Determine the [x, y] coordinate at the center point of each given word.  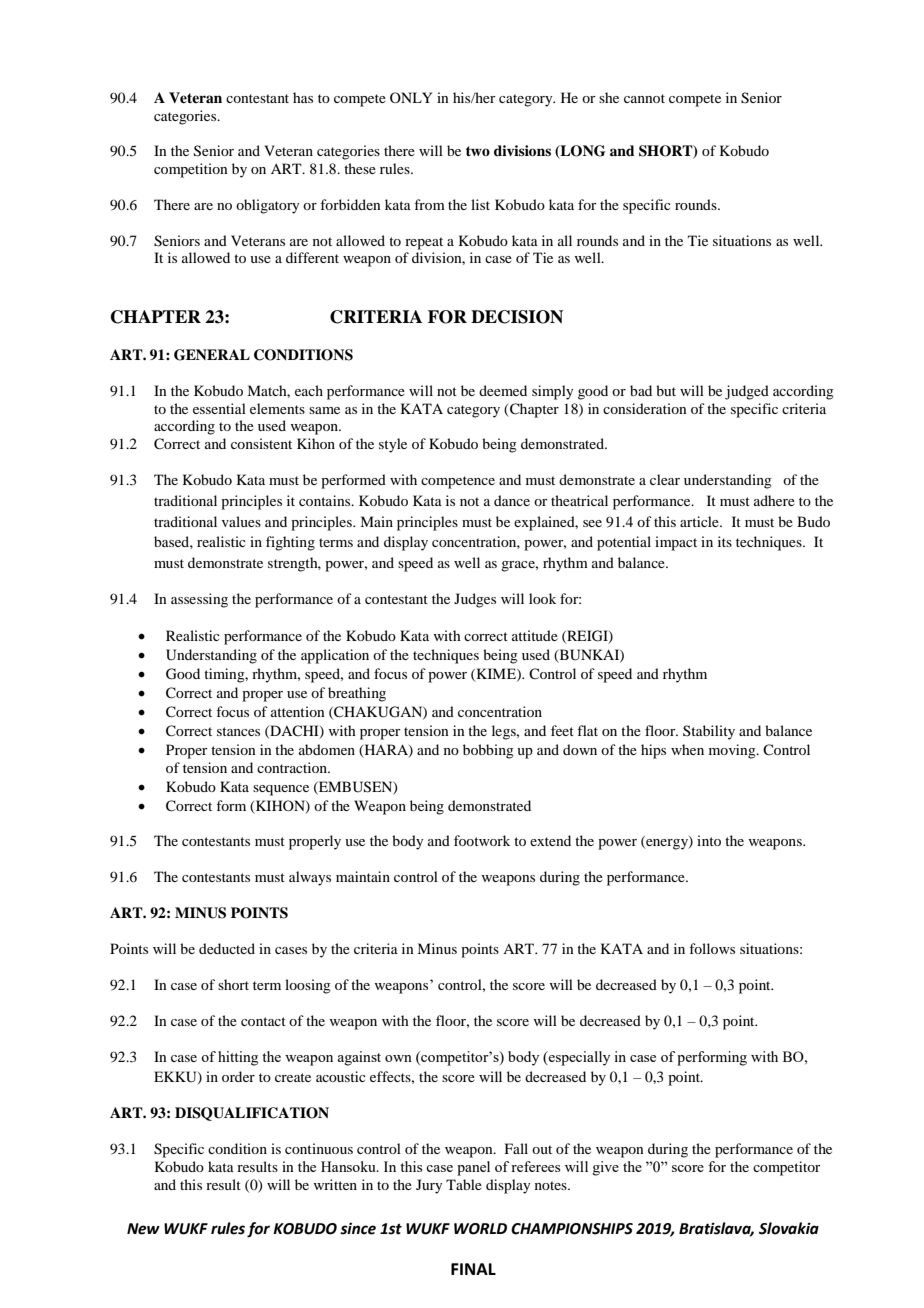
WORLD [480, 1229]
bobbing [488, 751]
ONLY [411, 97]
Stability [709, 732]
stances [238, 731]
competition [191, 170]
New [143, 1229]
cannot [644, 98]
